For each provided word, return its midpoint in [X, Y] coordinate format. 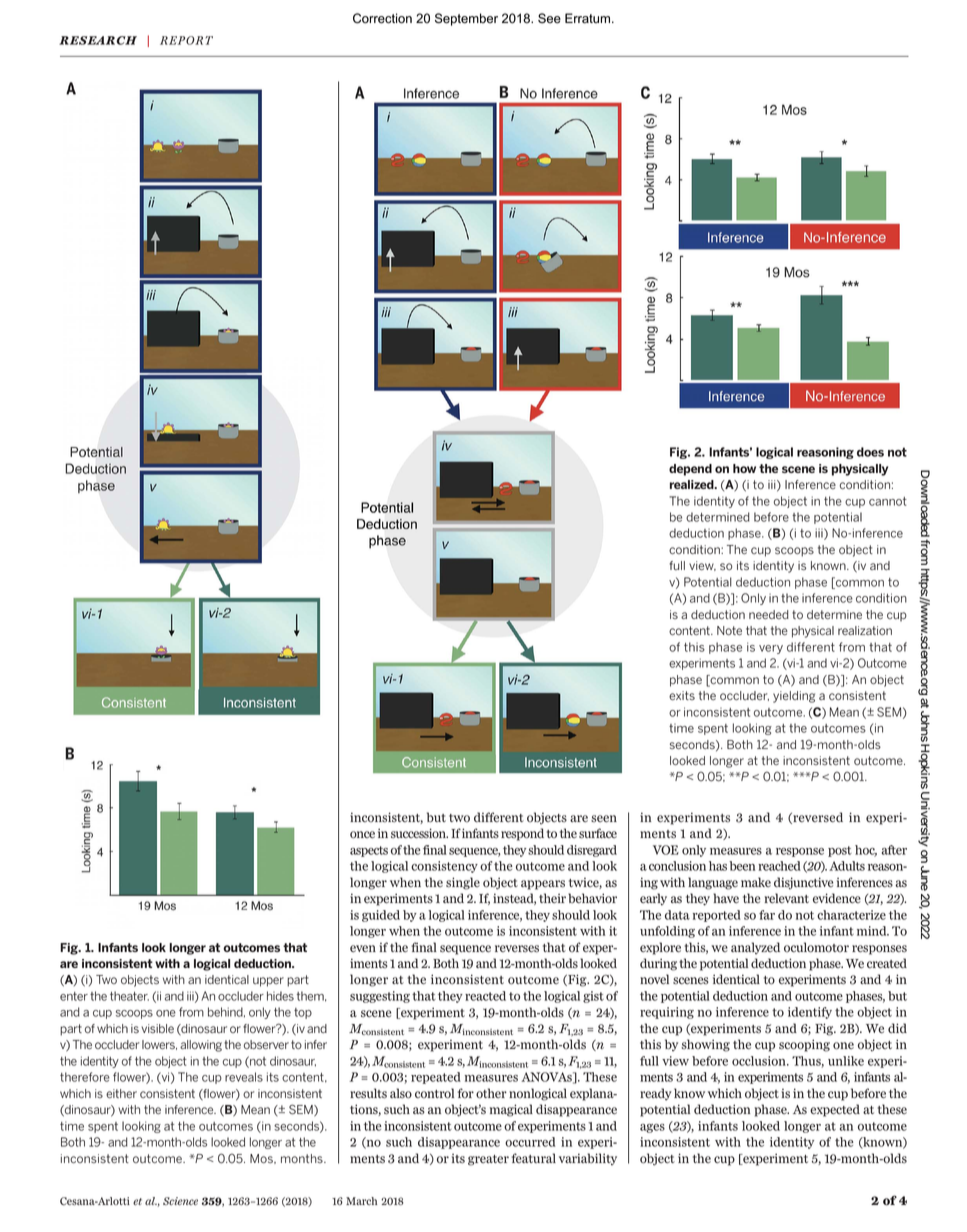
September [466, 19]
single [463, 883]
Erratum [589, 18]
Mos [262, 1159]
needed [769, 615]
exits [682, 695]
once [362, 835]
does [870, 452]
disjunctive [803, 883]
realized [693, 484]
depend [690, 470]
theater [129, 996]
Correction [382, 18]
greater [488, 1160]
